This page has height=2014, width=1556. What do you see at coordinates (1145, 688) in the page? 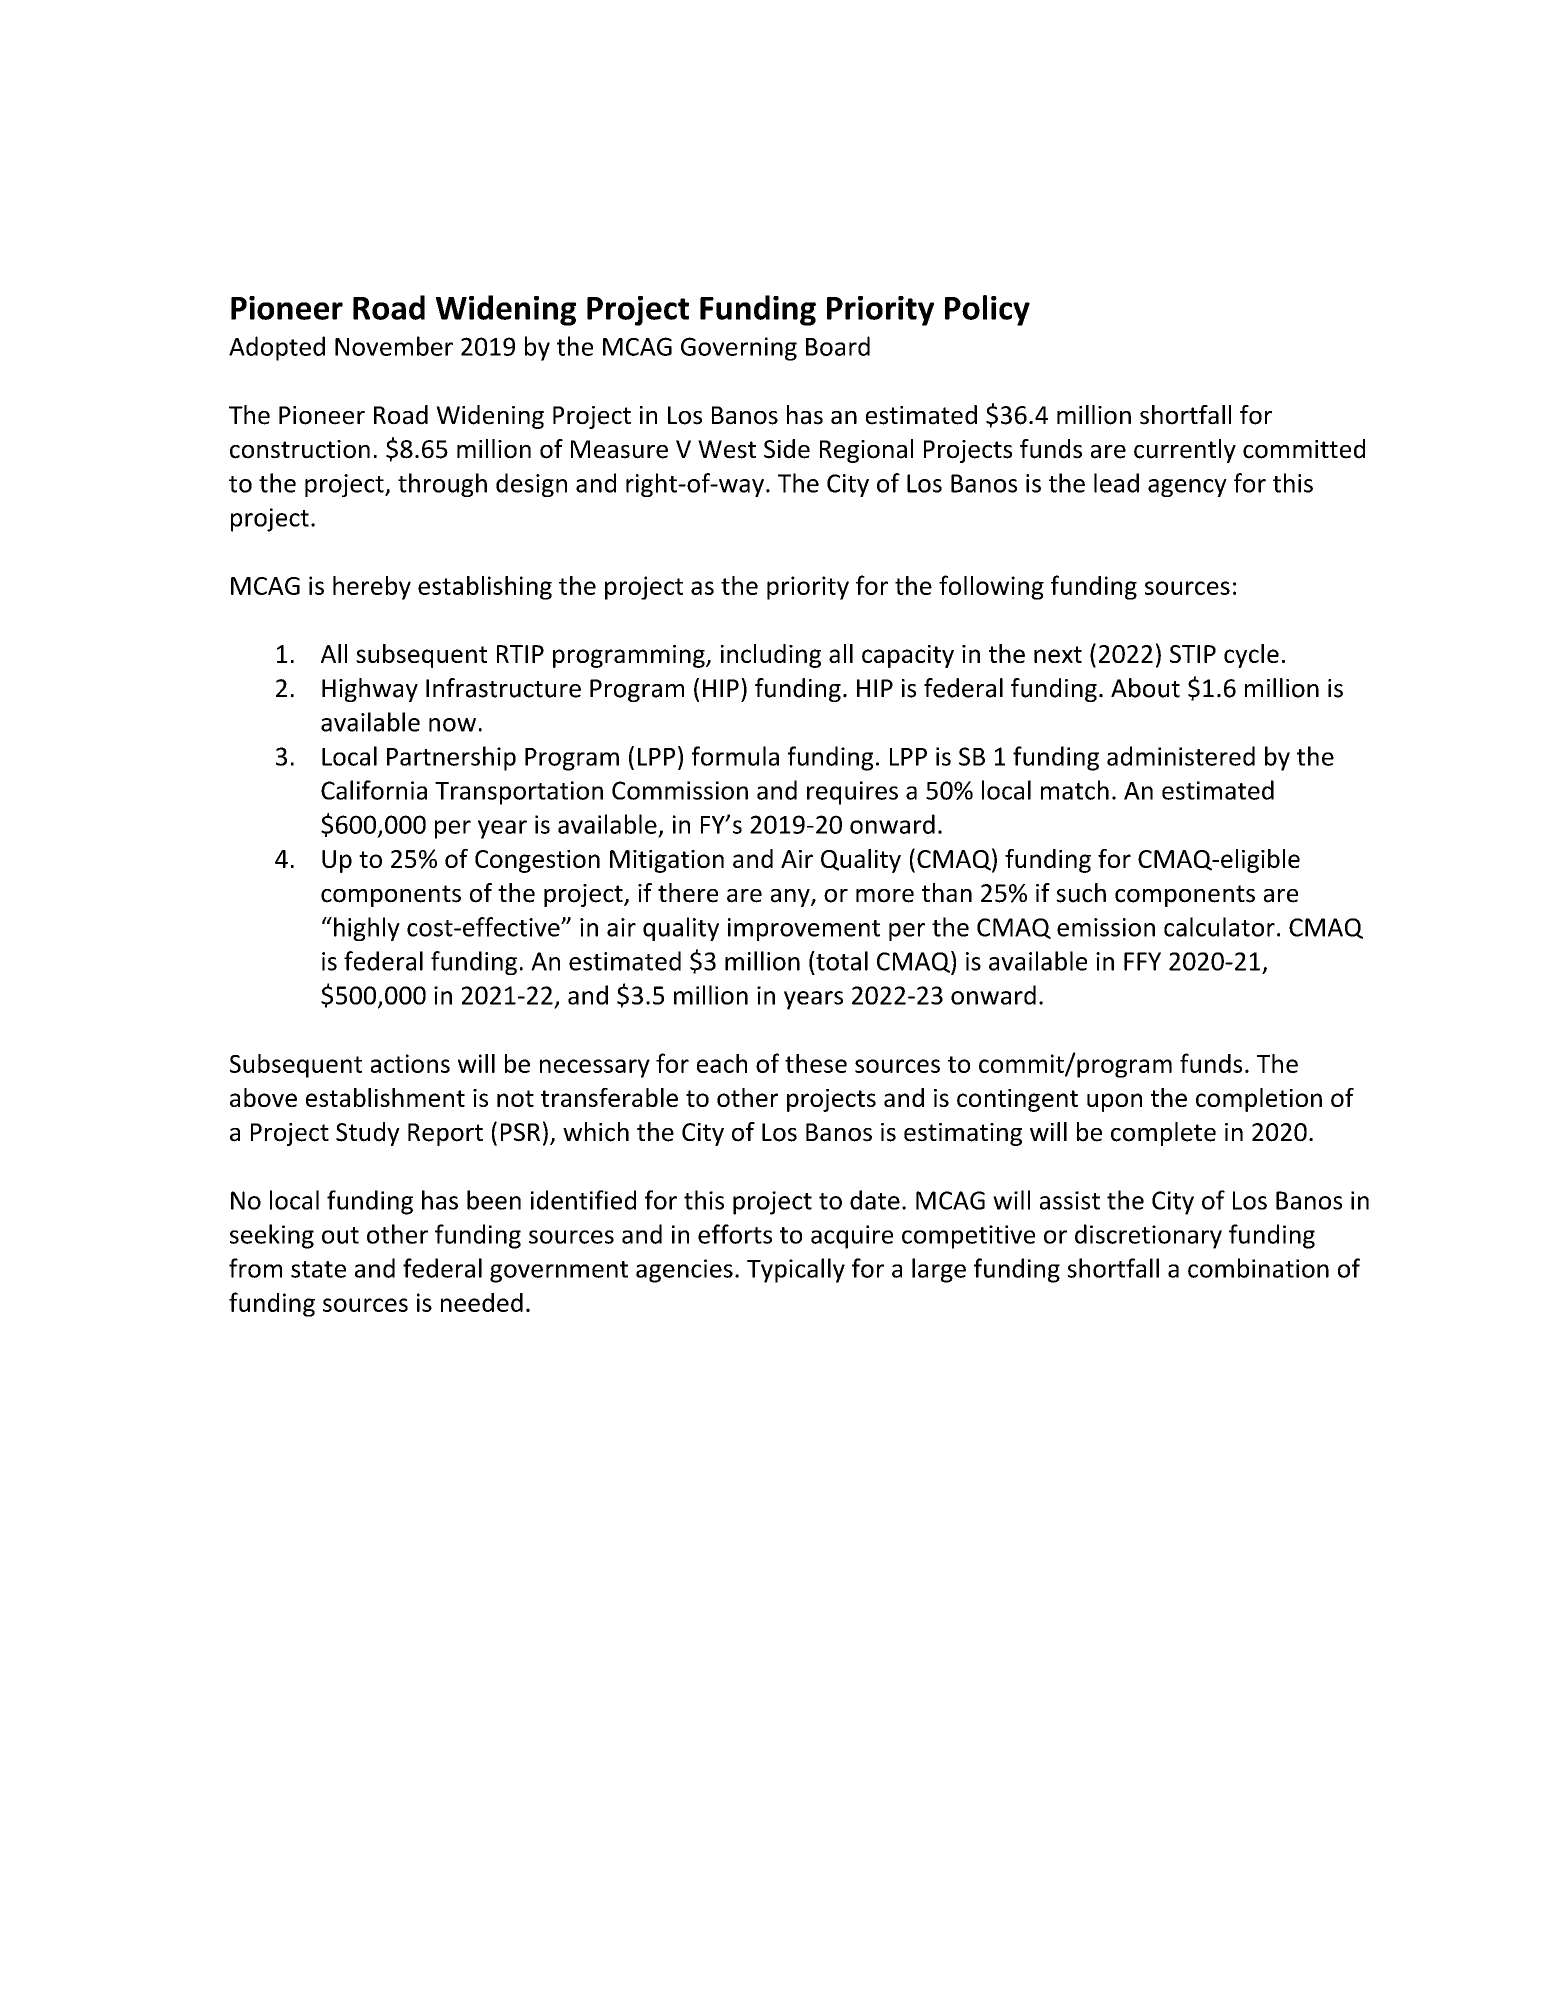
I see `About` at bounding box center [1145, 688].
